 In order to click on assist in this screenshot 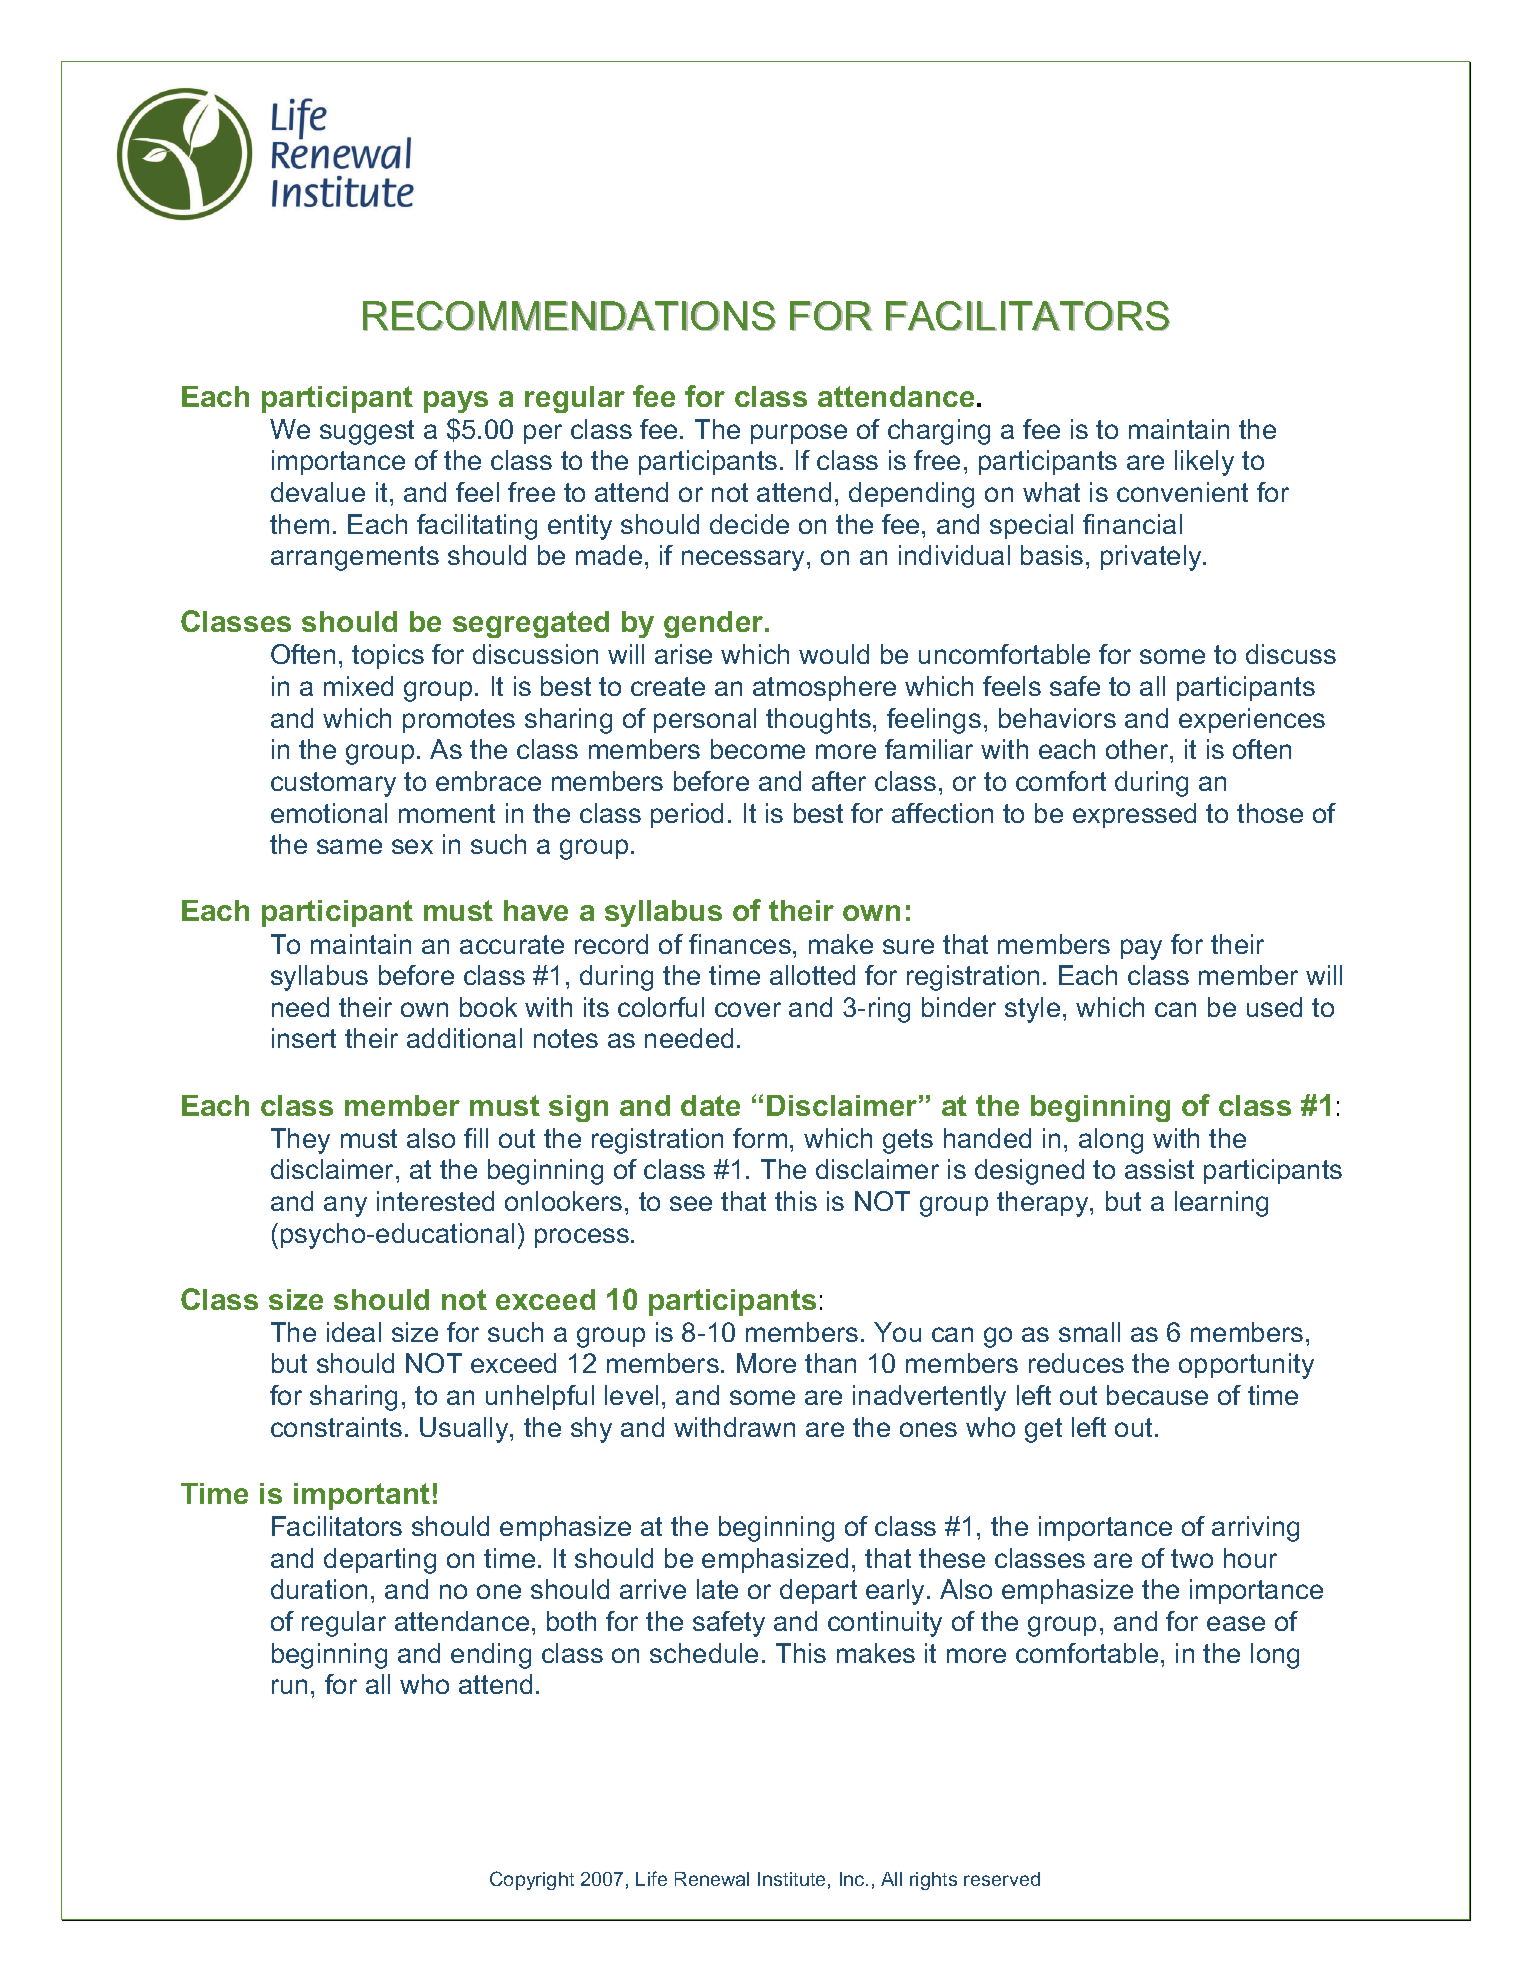, I will do `click(1159, 1169)`.
